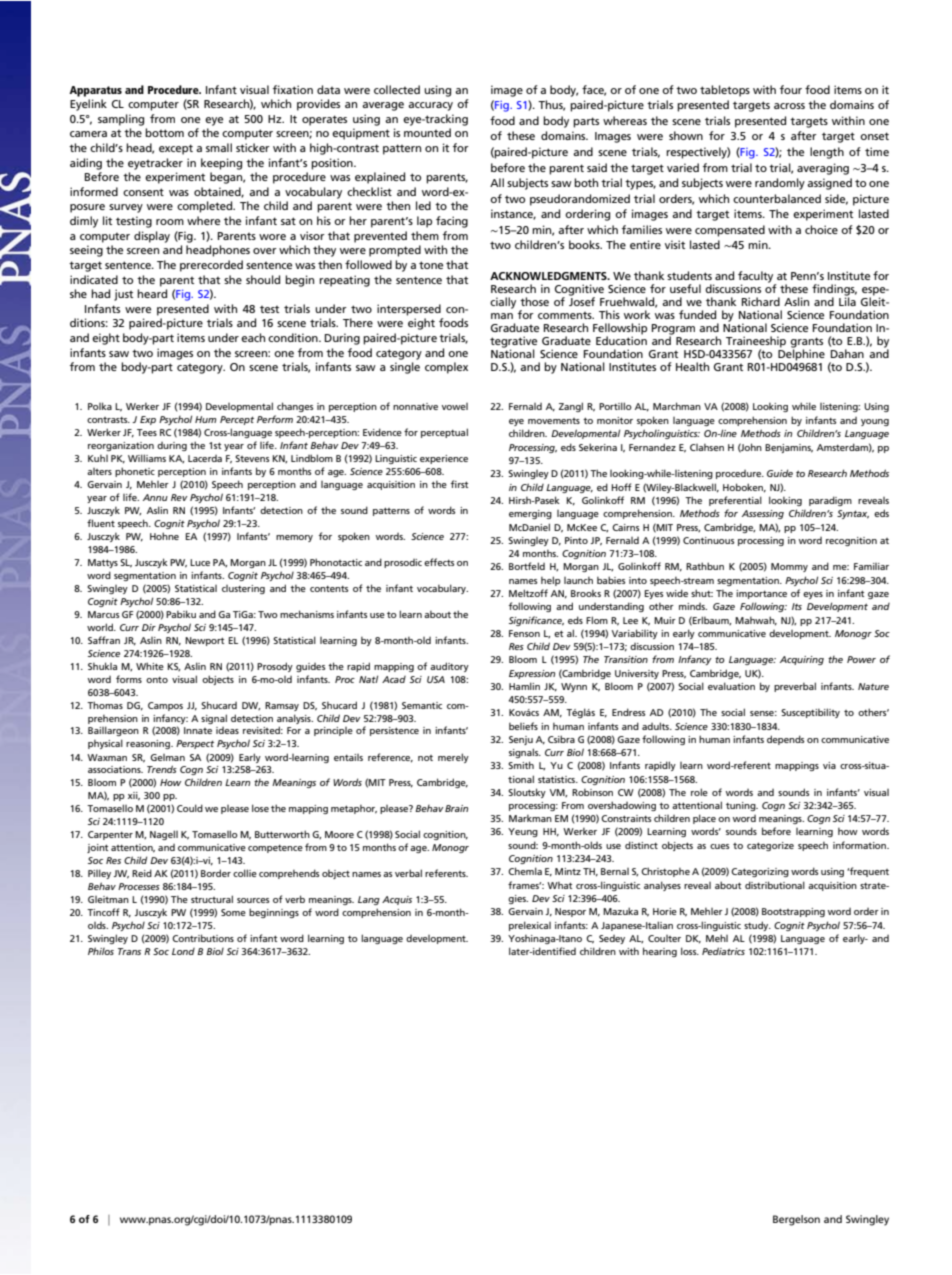 This document has width=952, height=1275. I want to click on Contributions, so click(203, 938).
